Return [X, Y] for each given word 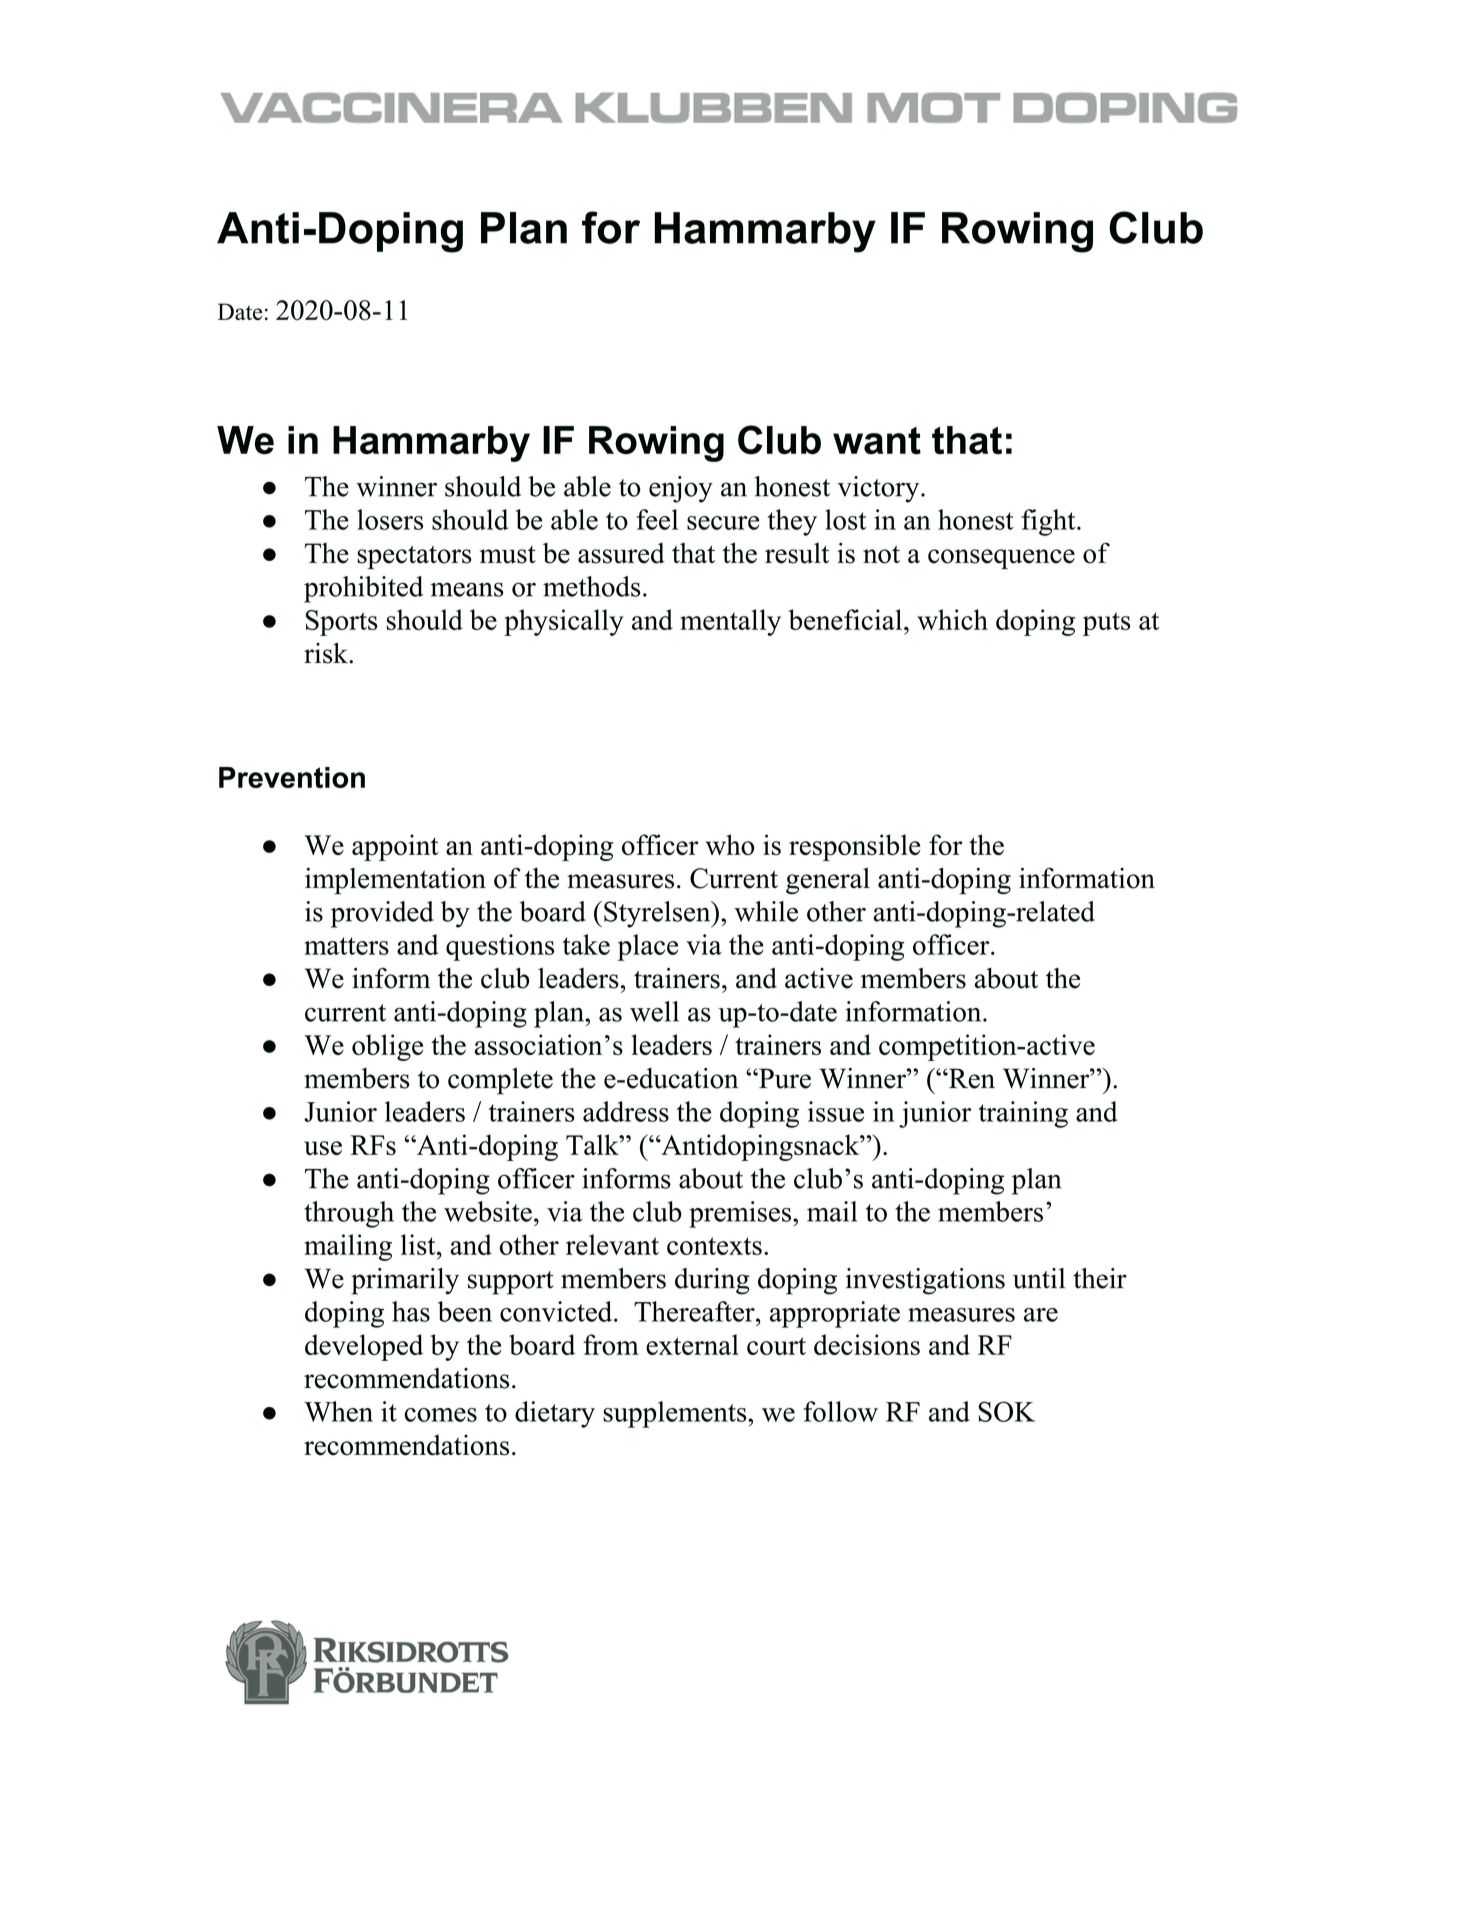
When [338, 1411]
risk [327, 653]
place [648, 947]
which [952, 619]
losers [390, 519]
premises [741, 1214]
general [828, 881]
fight [1050, 522]
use [323, 1148]
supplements [676, 1414]
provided [382, 914]
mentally [730, 622]
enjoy [681, 489]
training [1023, 1114]
